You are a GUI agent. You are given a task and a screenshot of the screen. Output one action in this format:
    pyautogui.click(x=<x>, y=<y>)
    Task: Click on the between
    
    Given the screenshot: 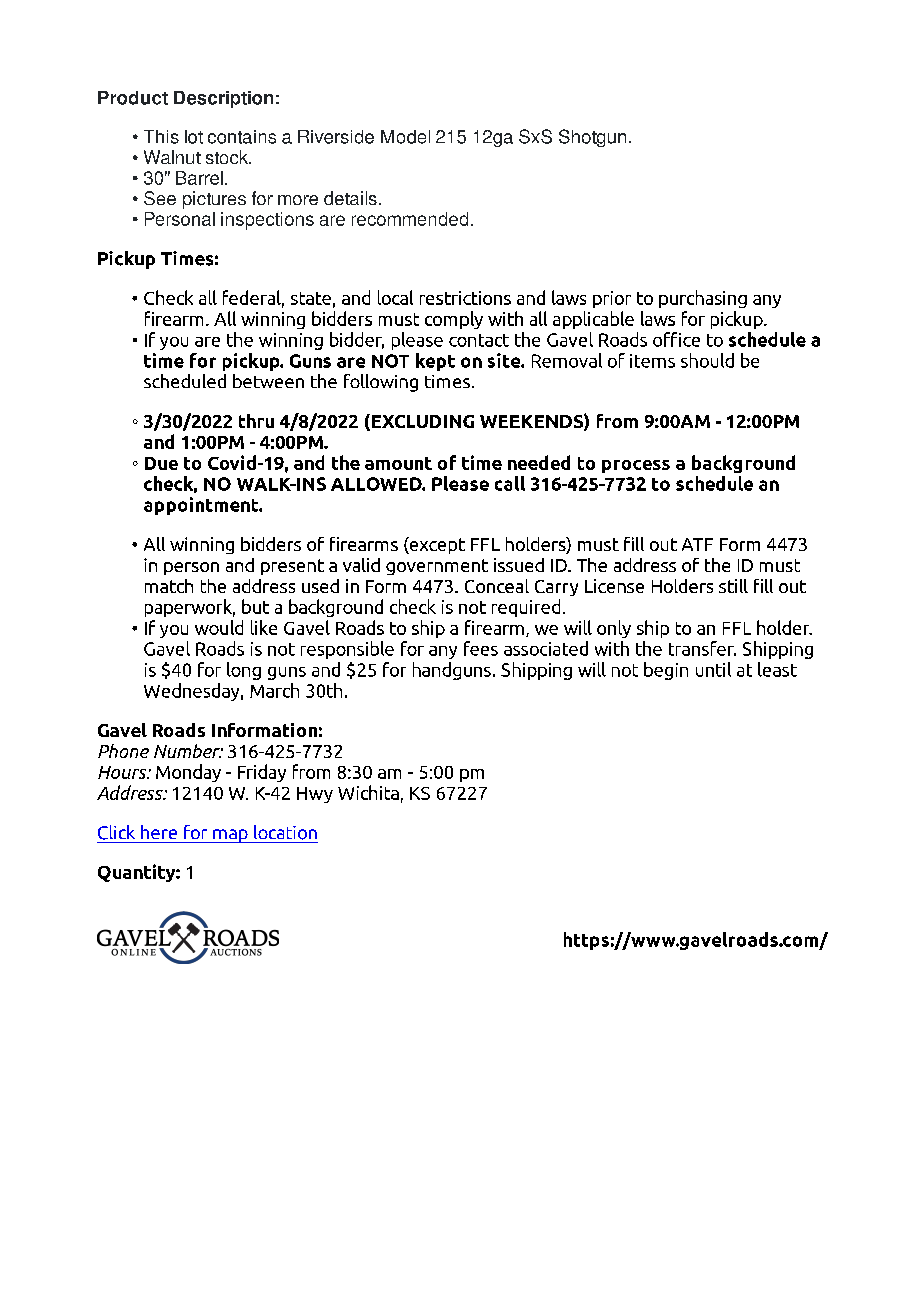 What is the action you would take?
    pyautogui.click(x=268, y=381)
